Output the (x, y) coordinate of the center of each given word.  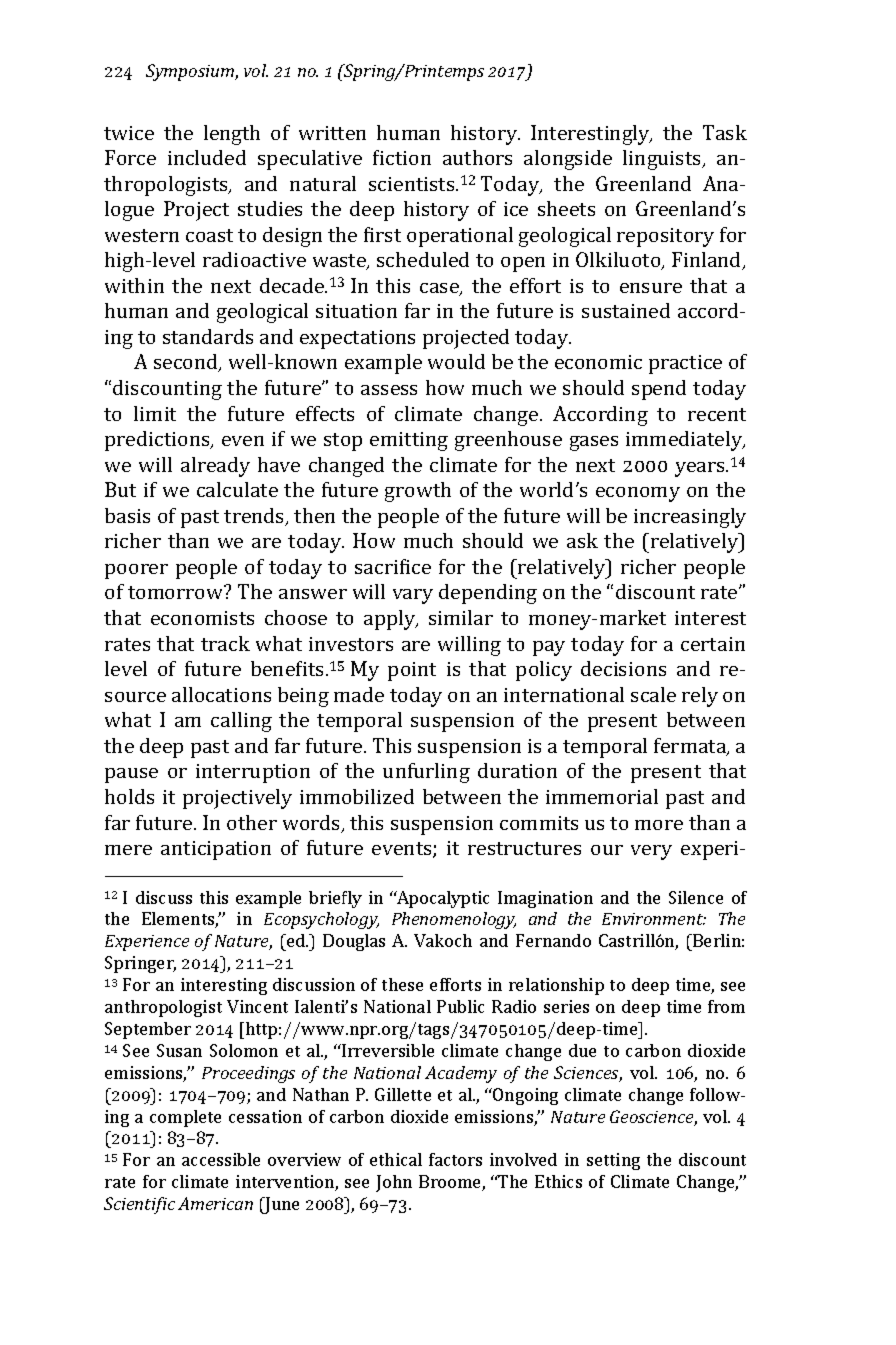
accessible (221, 1159)
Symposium (191, 72)
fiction (402, 157)
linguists (663, 160)
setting (613, 1161)
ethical (396, 1159)
